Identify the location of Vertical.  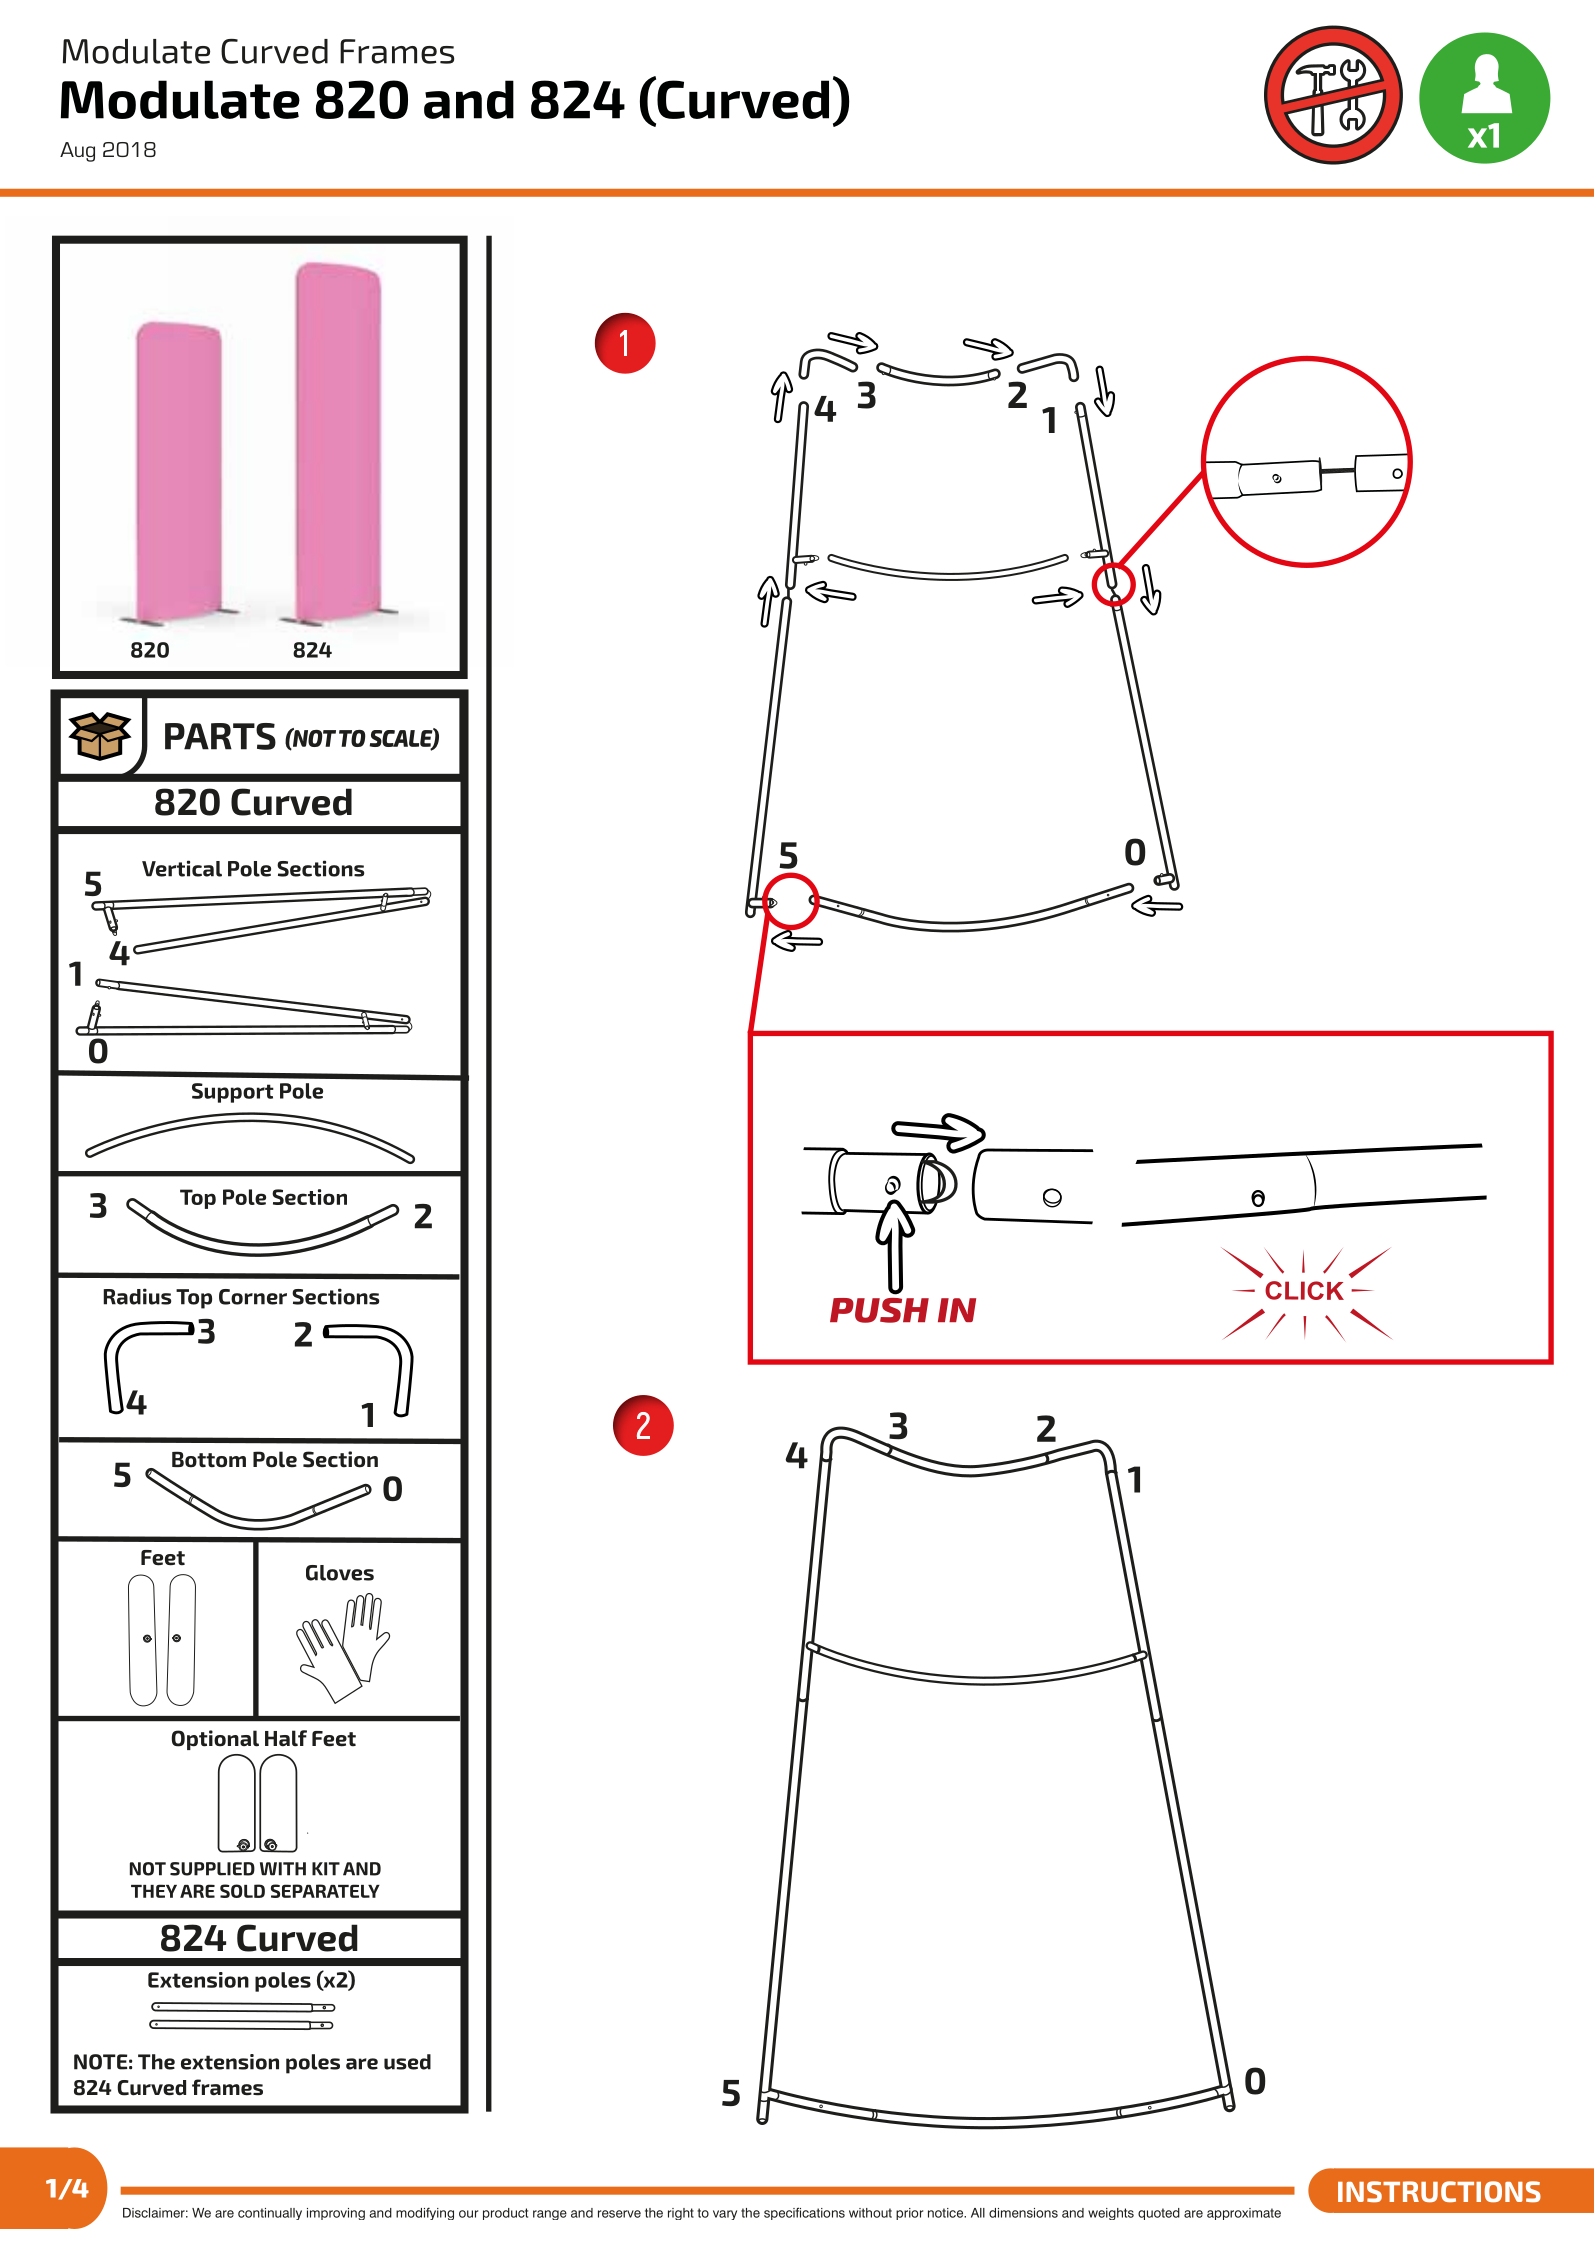
(182, 868).
